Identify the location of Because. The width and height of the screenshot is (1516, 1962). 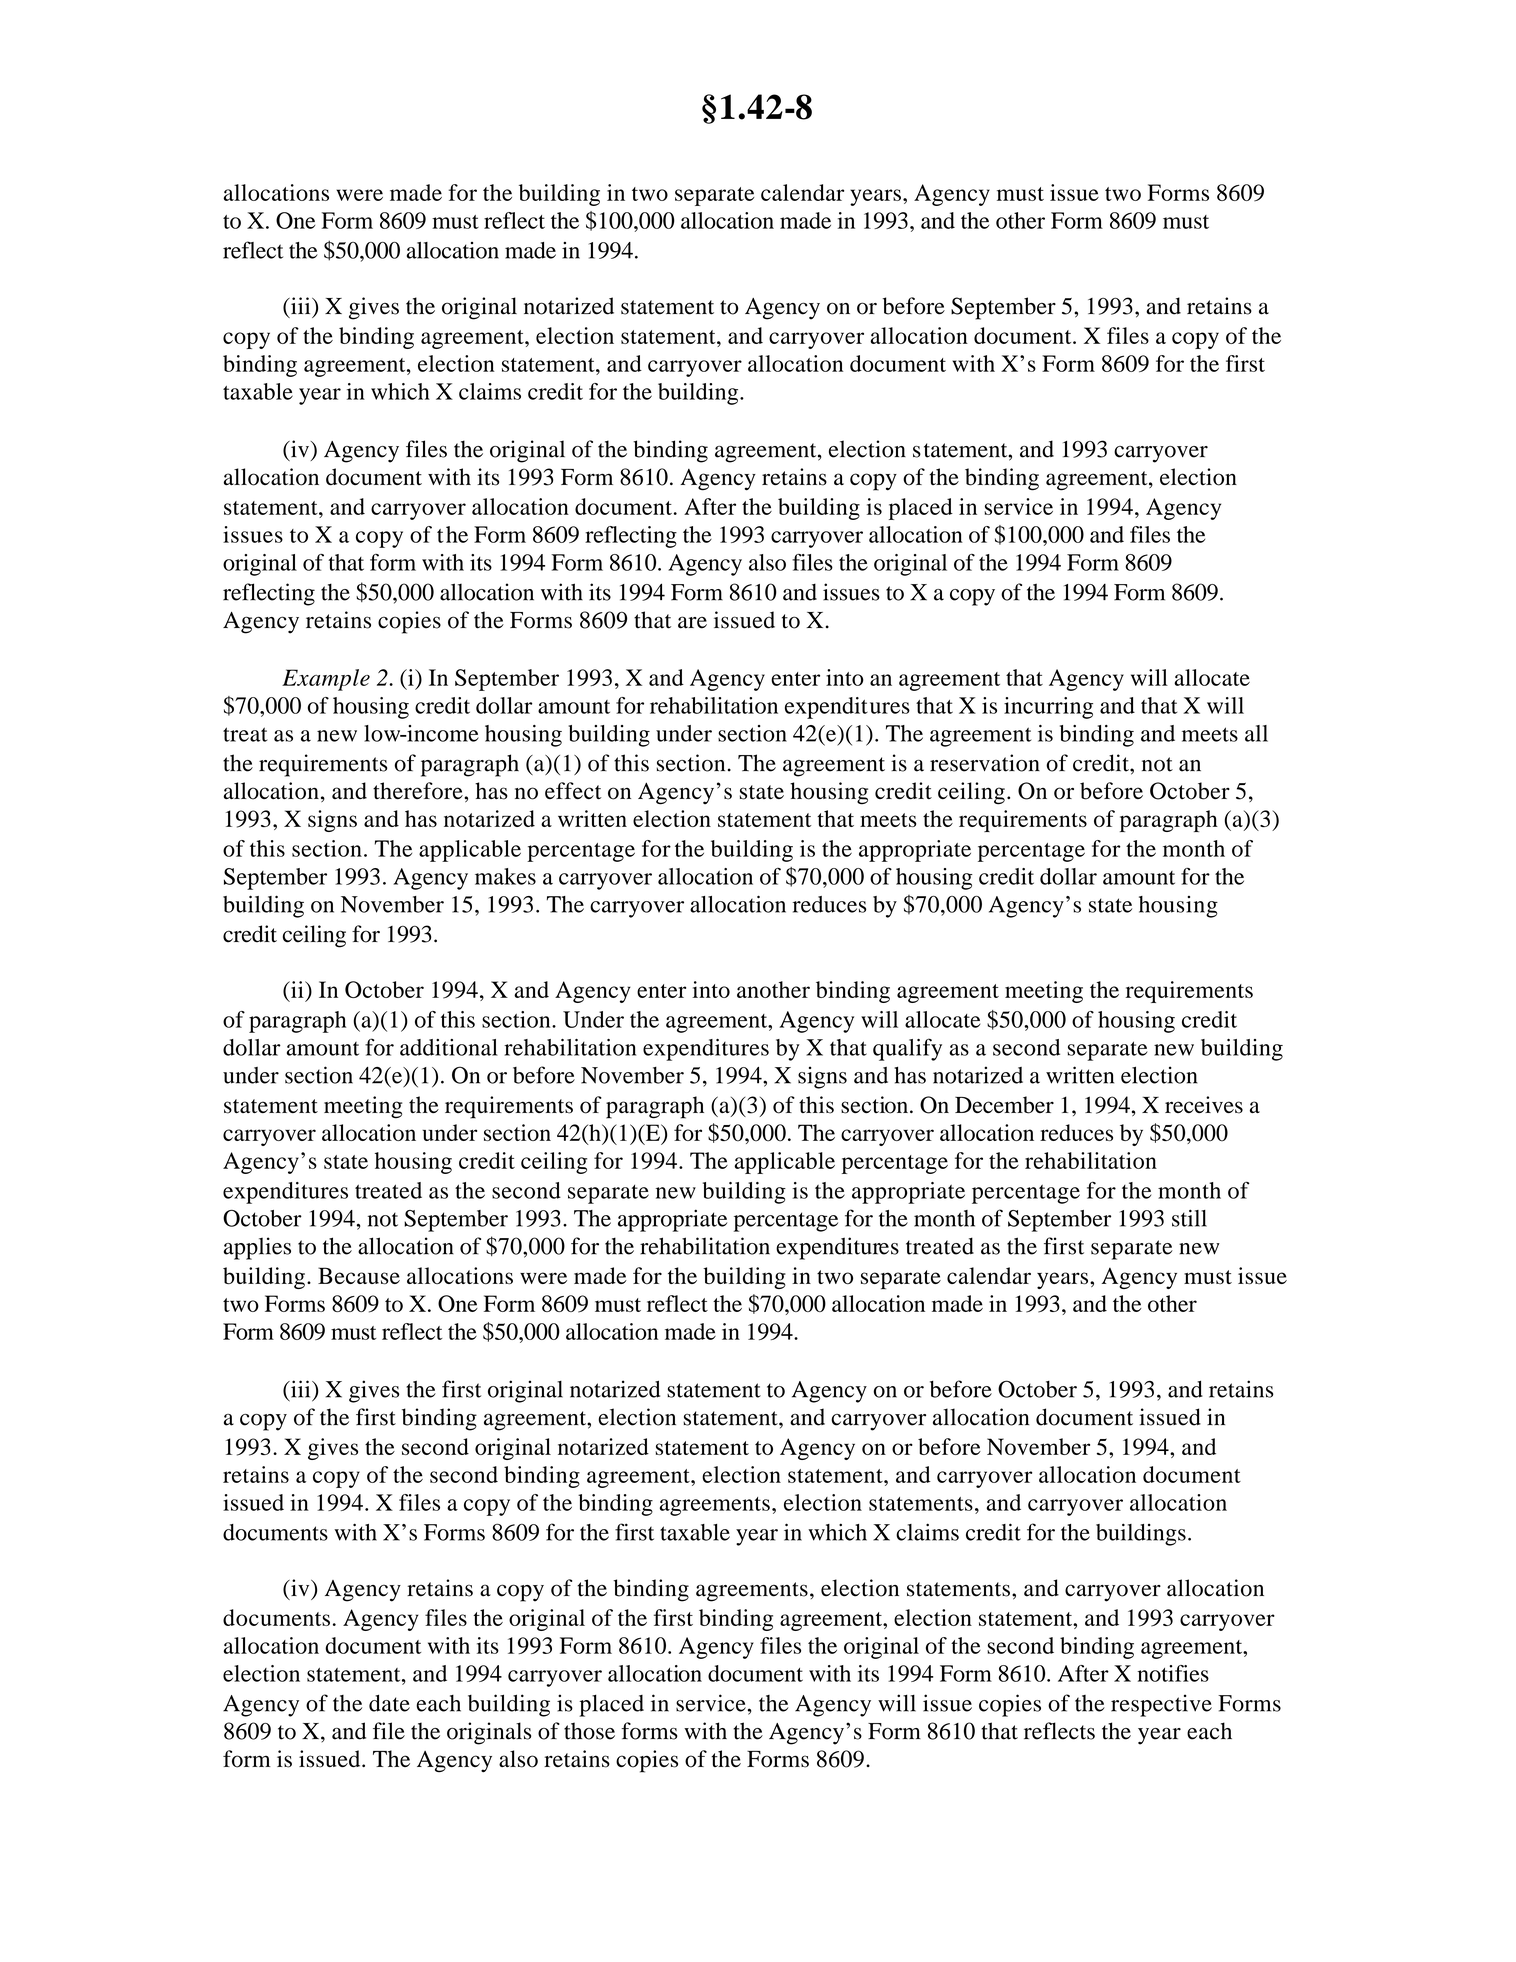
(359, 1275).
